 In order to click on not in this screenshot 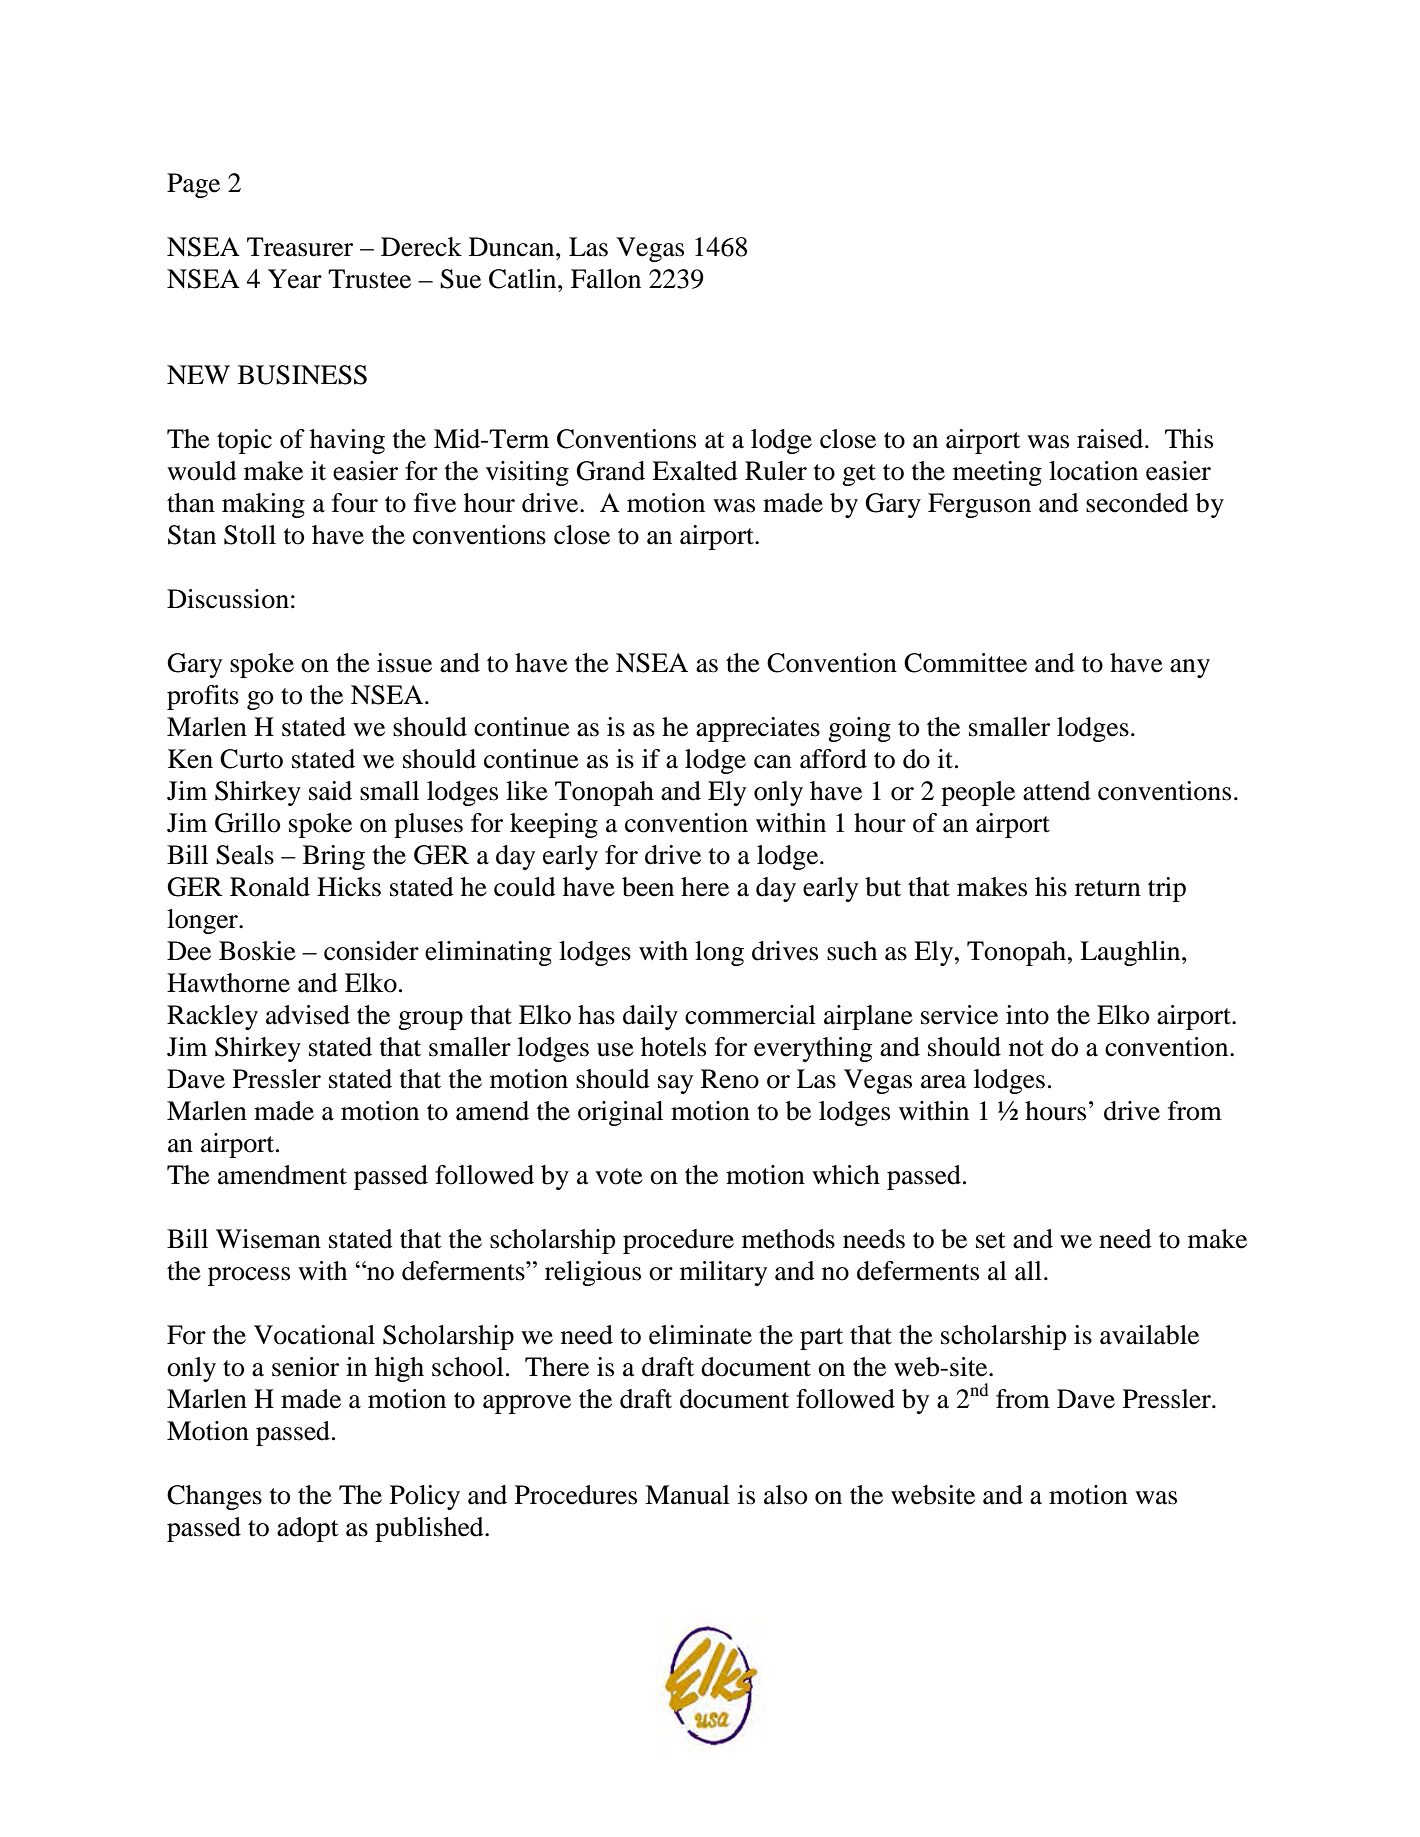, I will do `click(1026, 1048)`.
